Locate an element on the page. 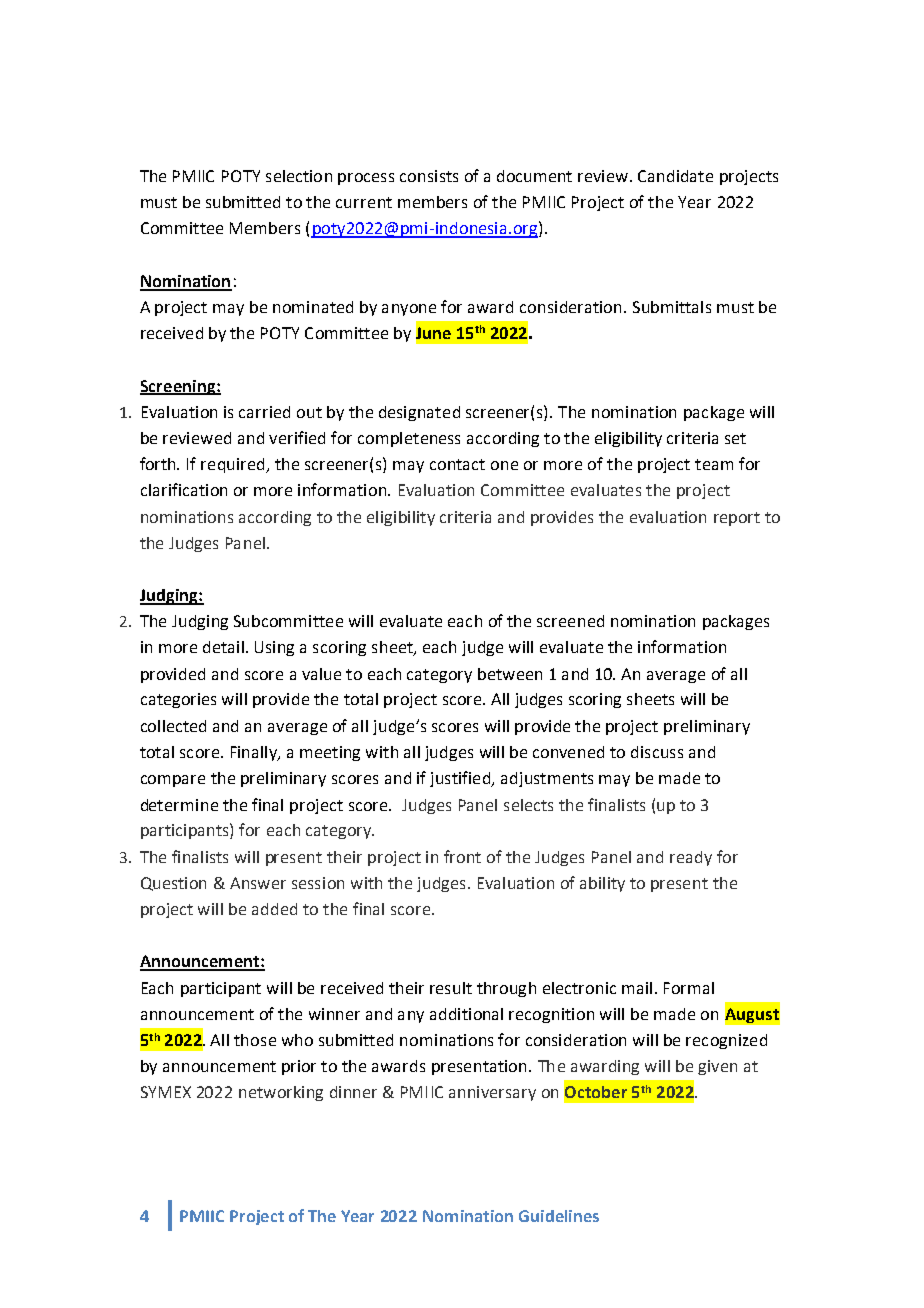  Candidate is located at coordinates (675, 176).
